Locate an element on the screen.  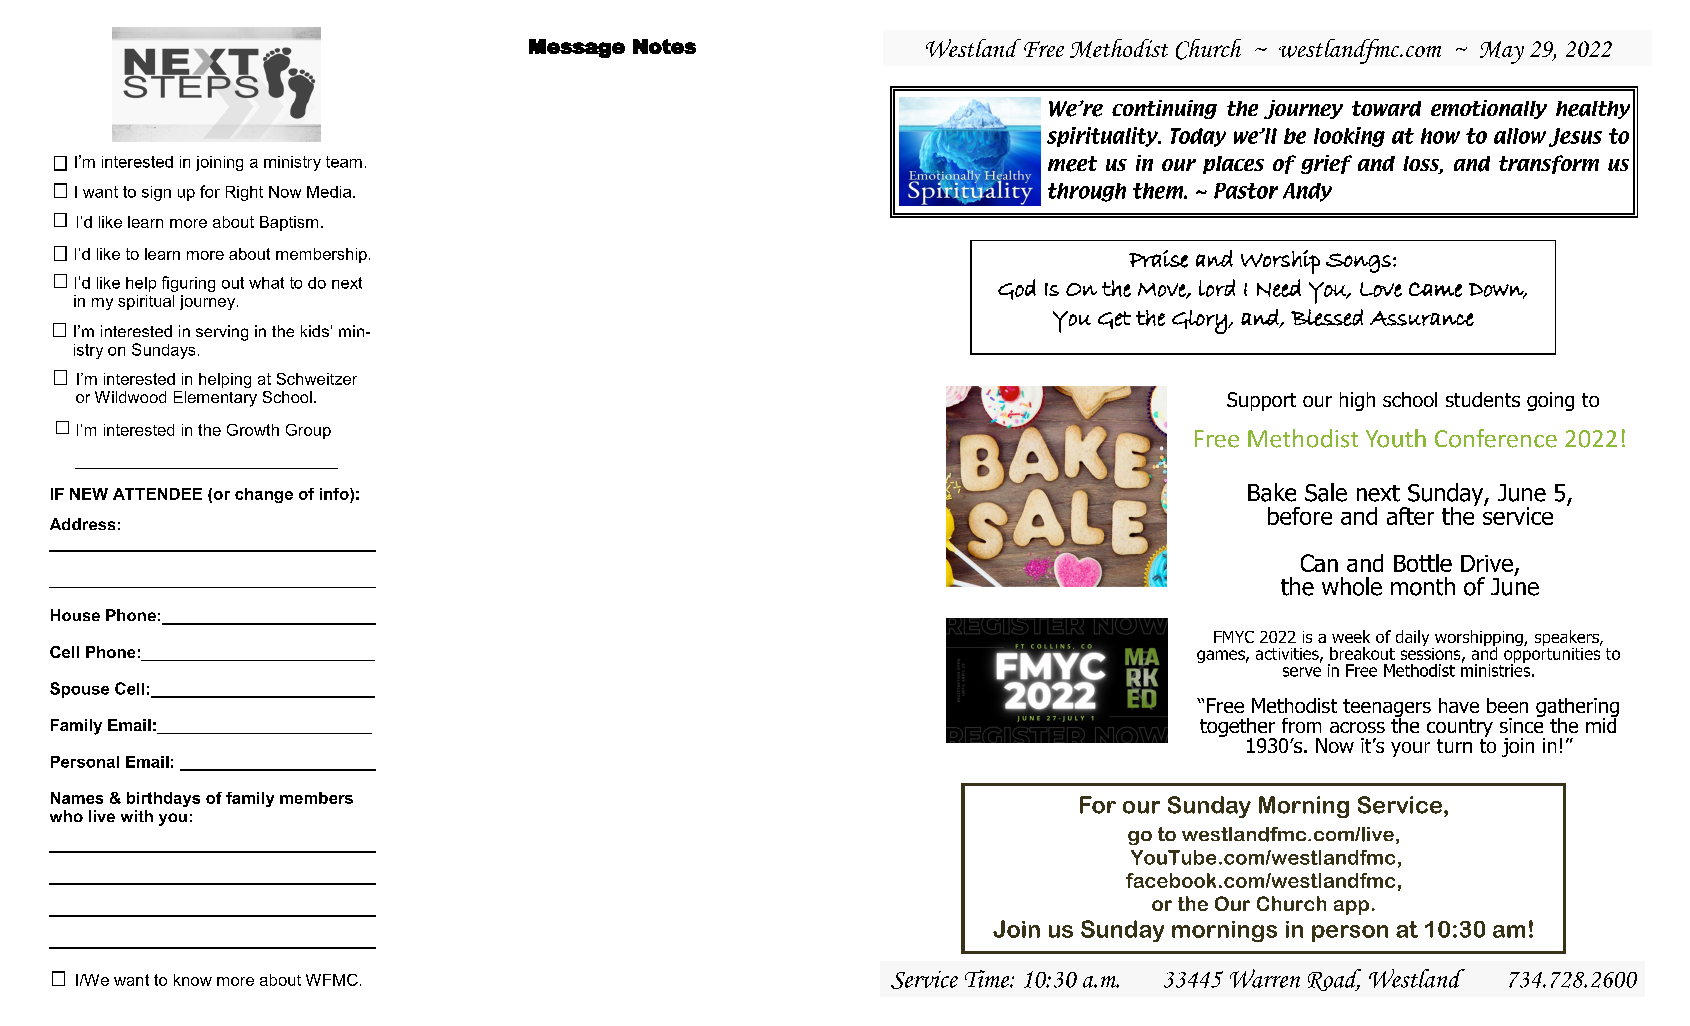
together is located at coordinates (1238, 729).
